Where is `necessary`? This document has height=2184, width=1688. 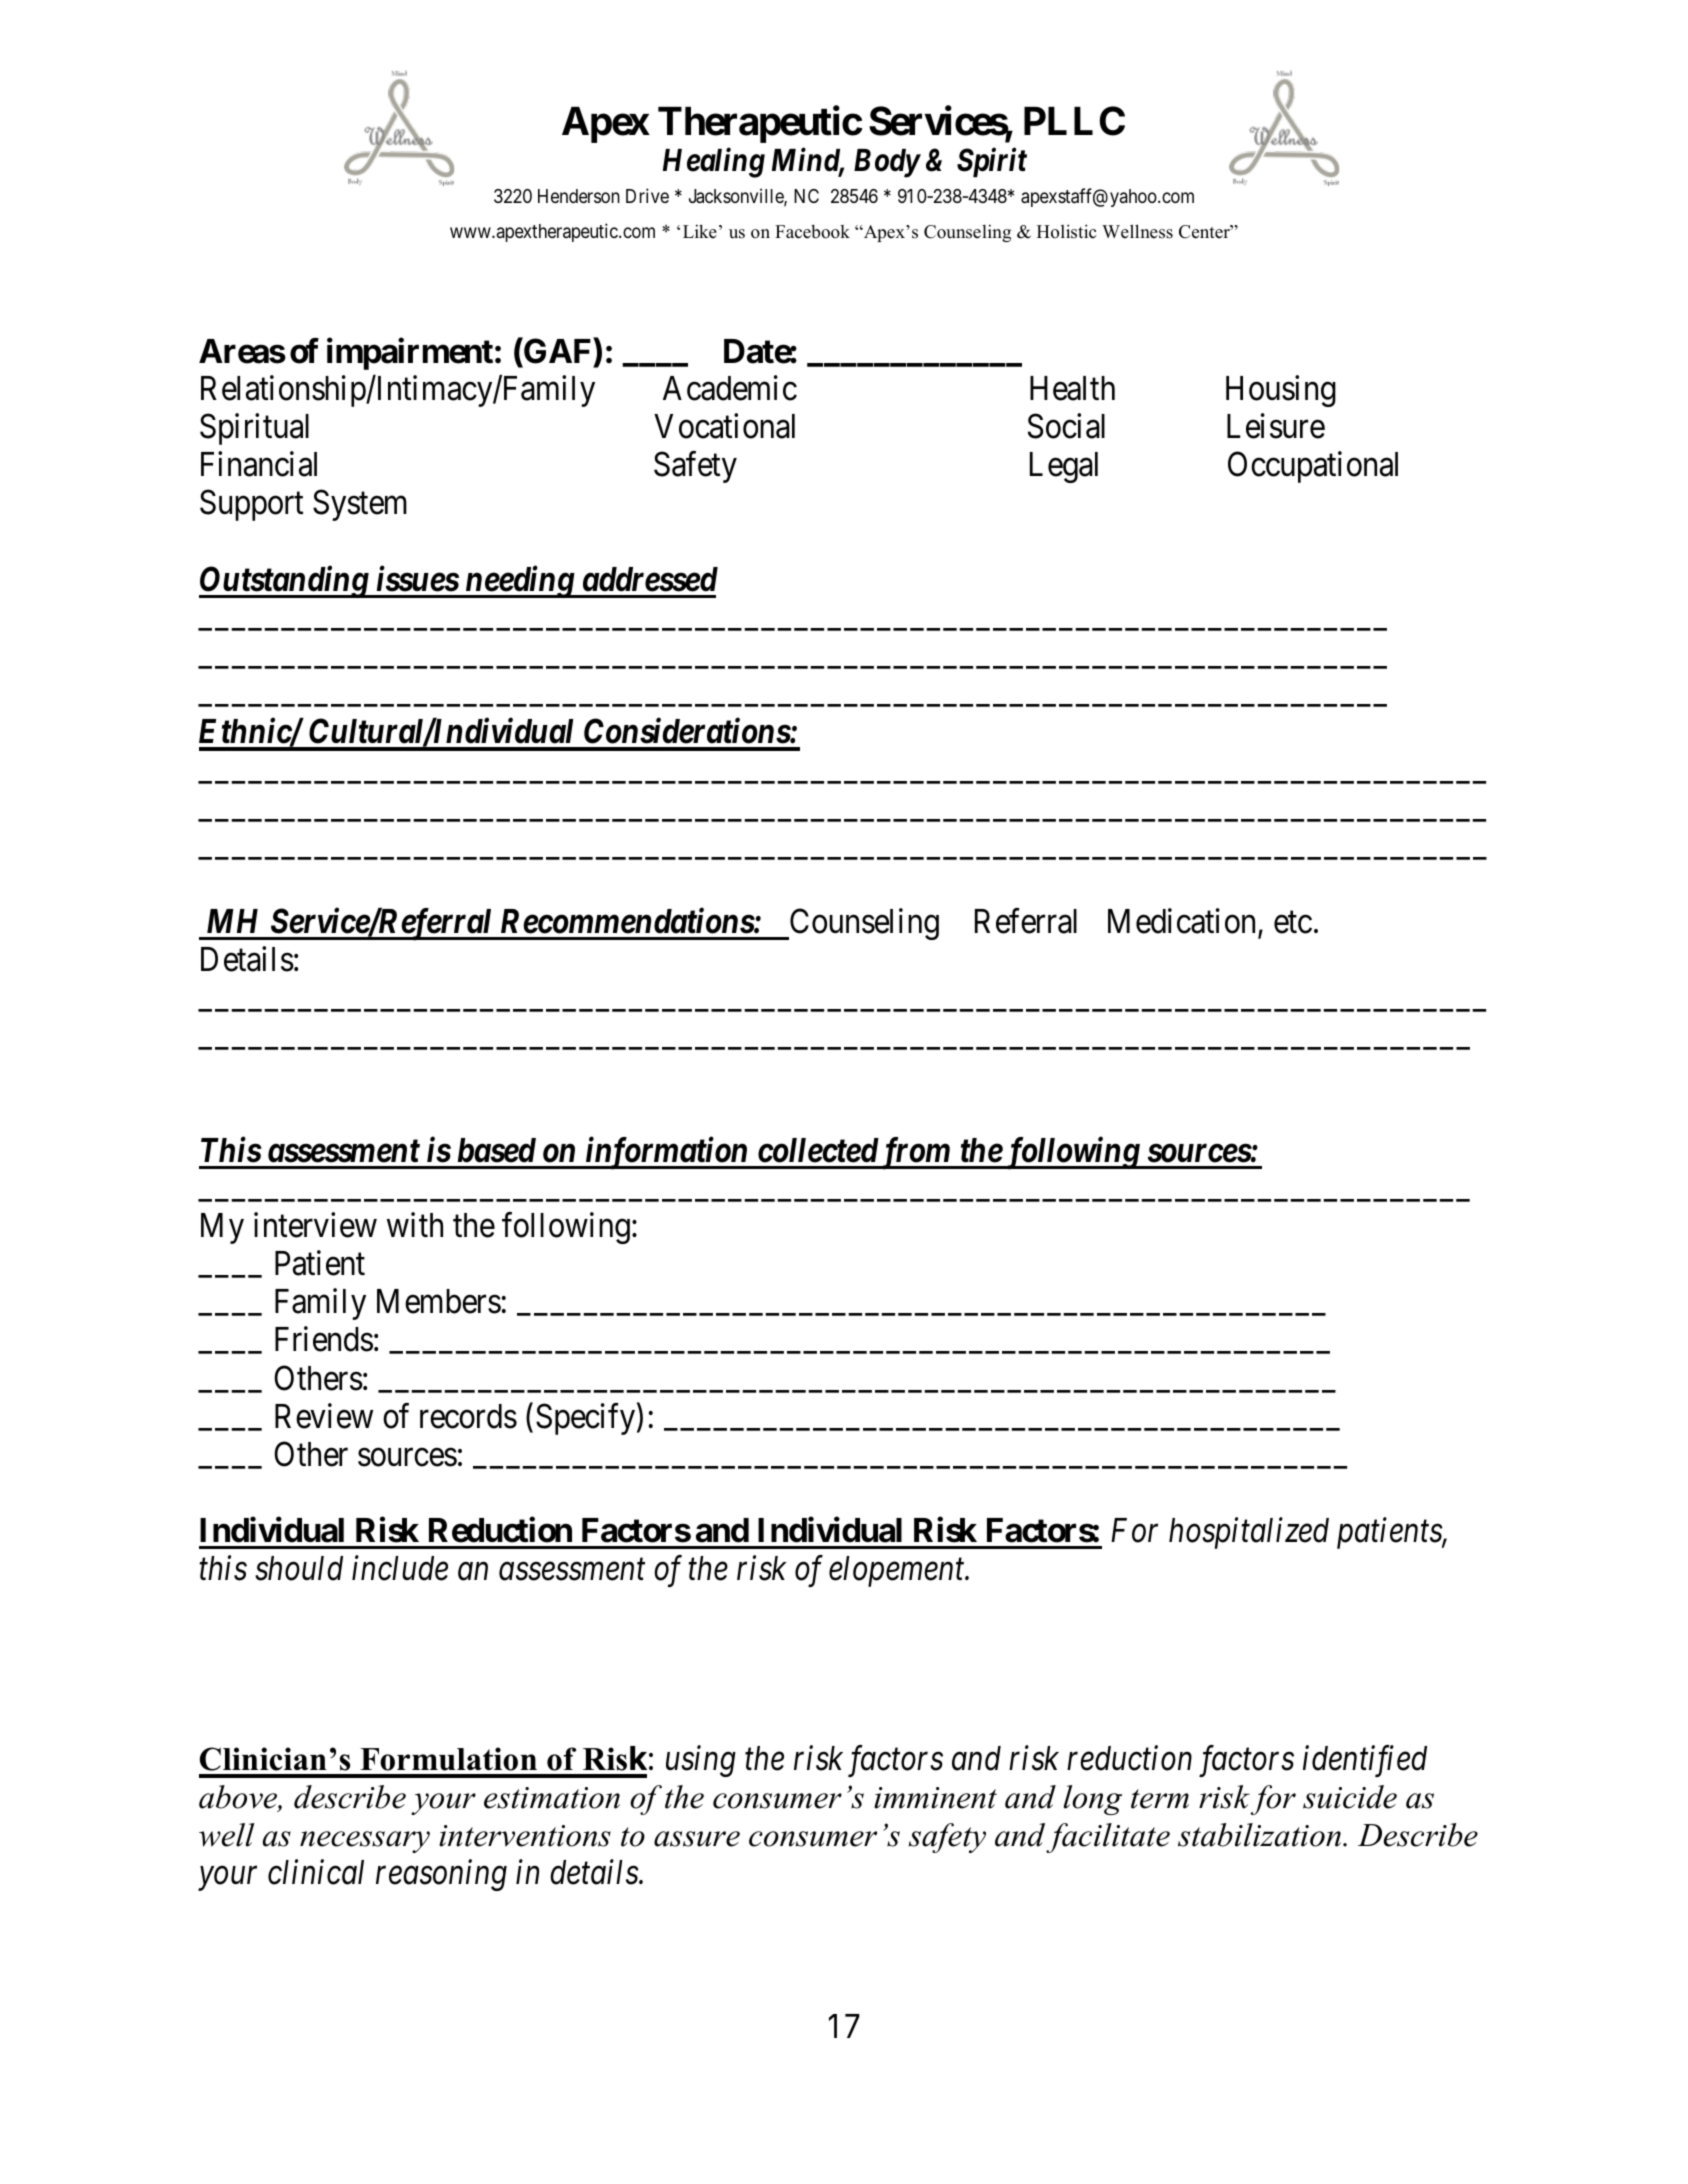
necessary is located at coordinates (365, 1842).
